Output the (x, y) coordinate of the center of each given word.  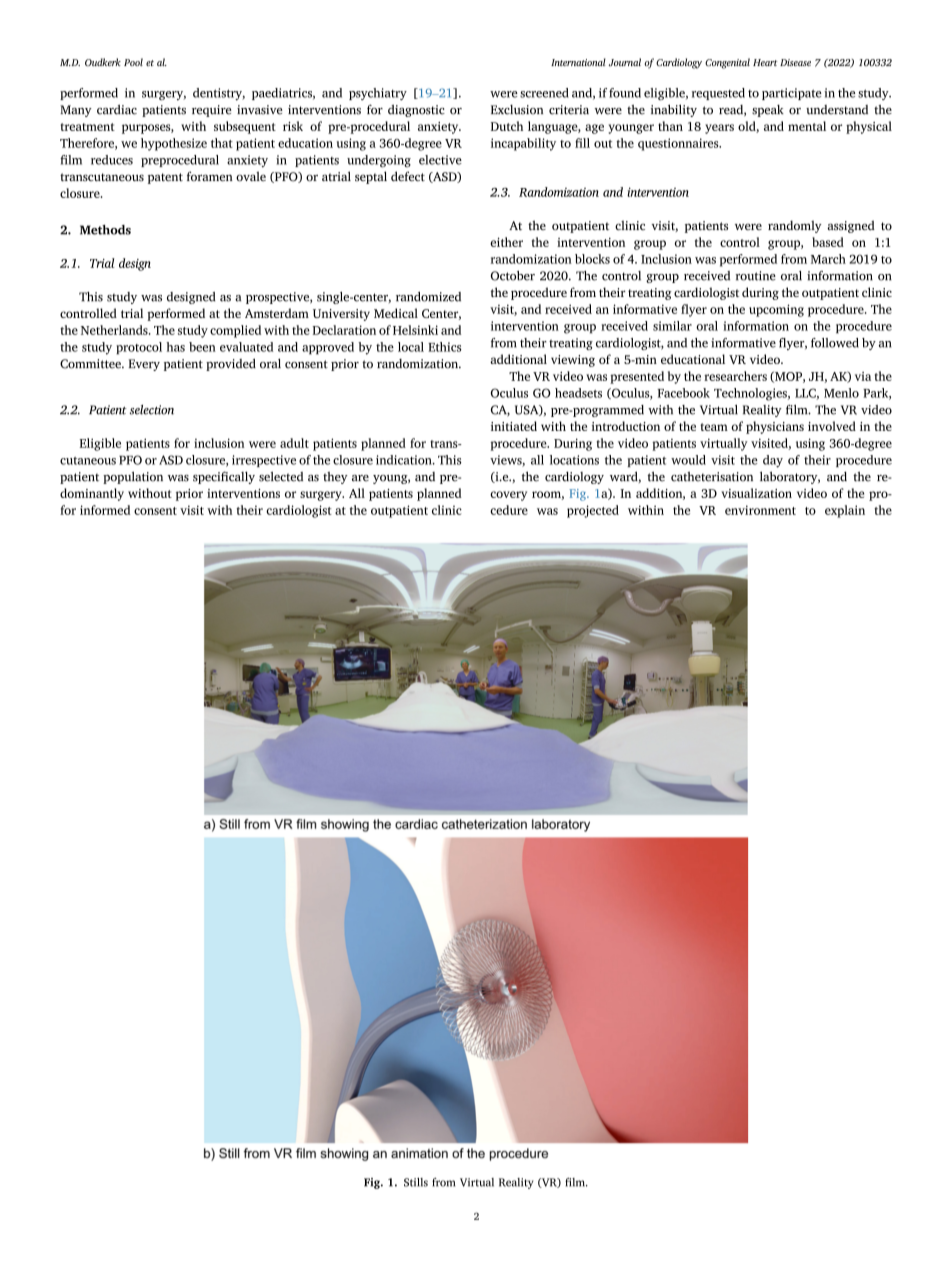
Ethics (445, 347)
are (360, 478)
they (335, 478)
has (175, 347)
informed (105, 510)
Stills (416, 1182)
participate (792, 94)
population (133, 477)
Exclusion (517, 110)
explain (845, 511)
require (212, 111)
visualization (756, 493)
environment (760, 510)
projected (593, 511)
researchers (735, 376)
